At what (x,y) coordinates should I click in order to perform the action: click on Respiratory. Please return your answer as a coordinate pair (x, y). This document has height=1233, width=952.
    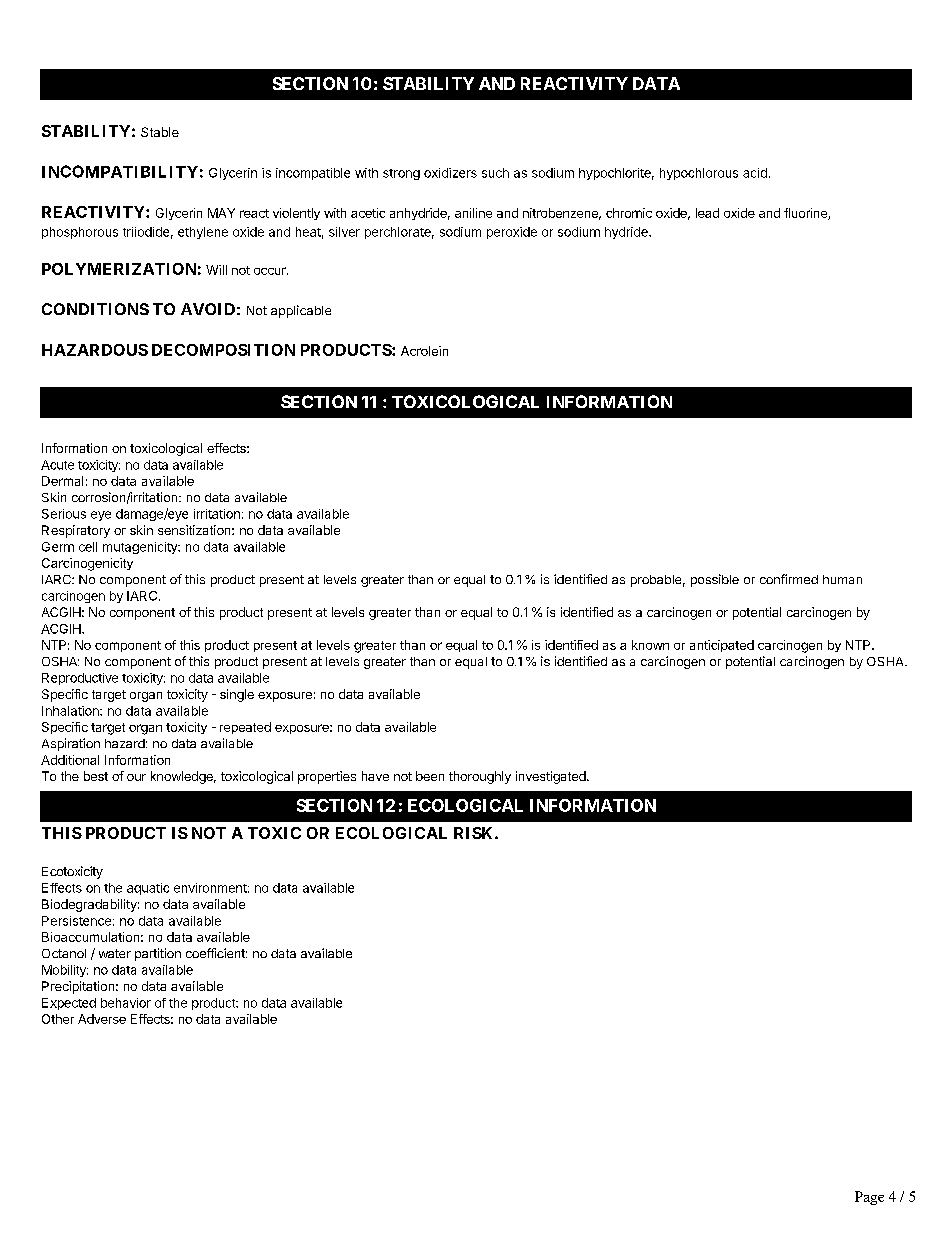
    Looking at the image, I should click on (76, 531).
